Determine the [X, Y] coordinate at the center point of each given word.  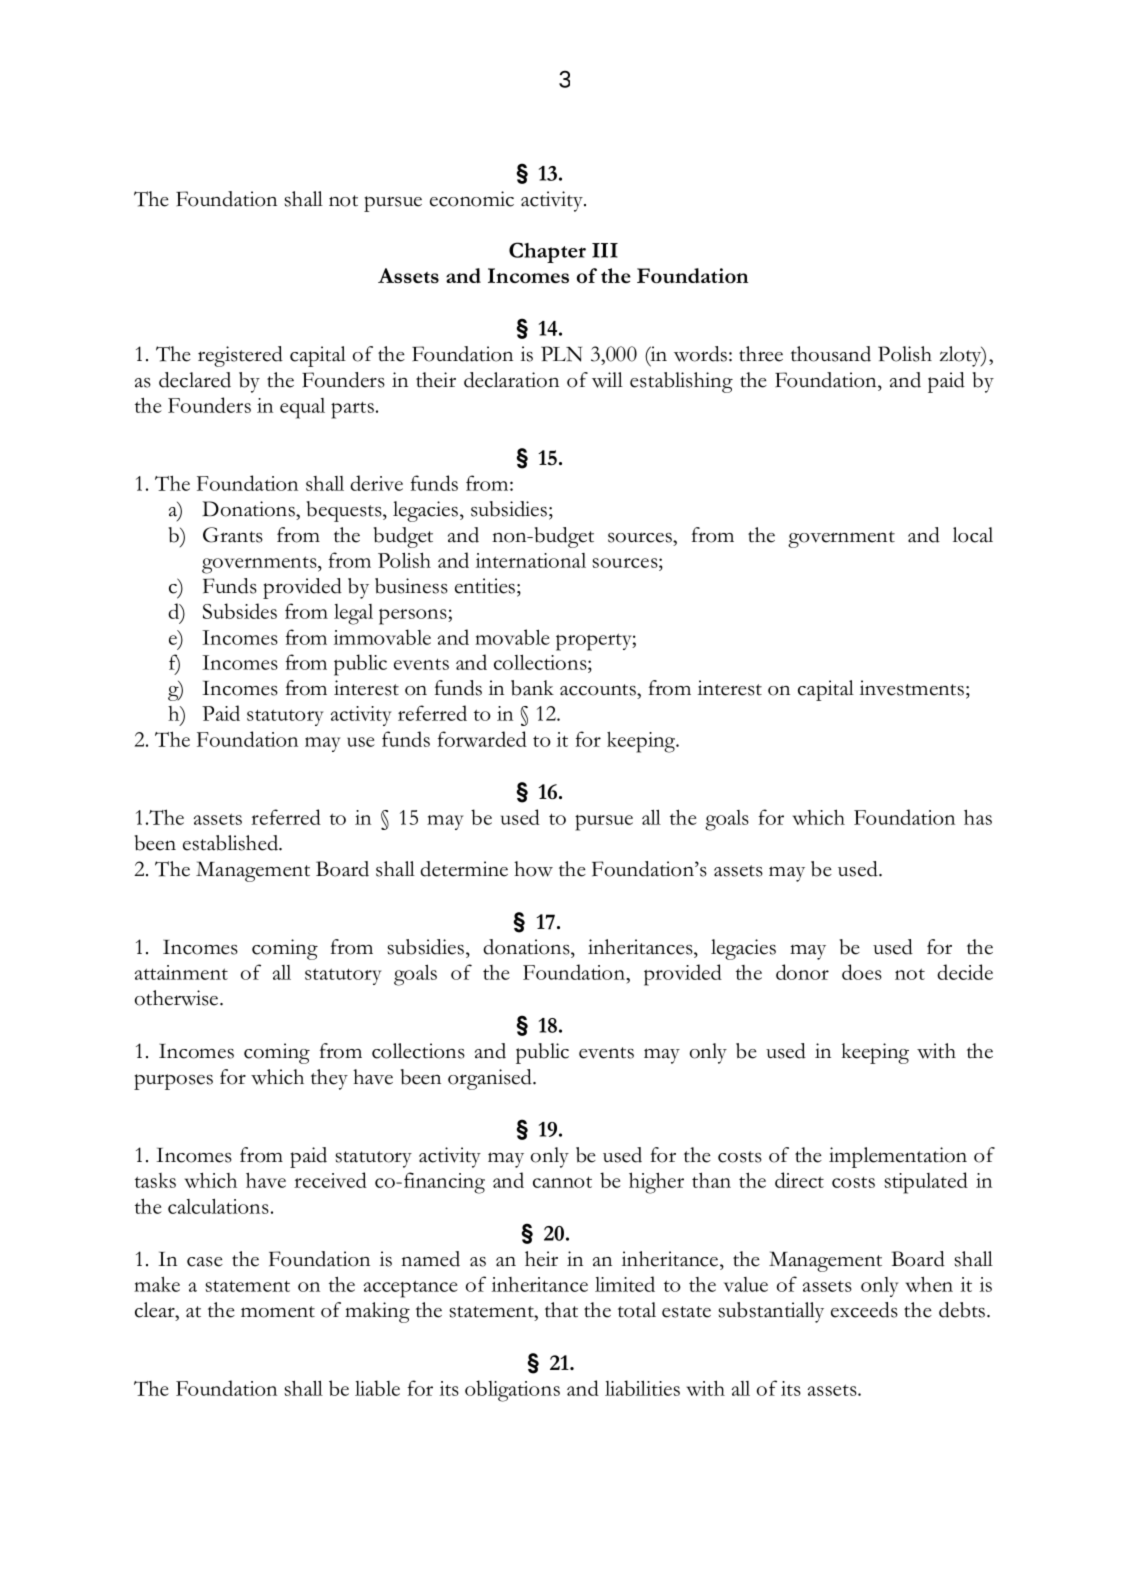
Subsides [240, 611]
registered [240, 356]
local [973, 535]
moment [278, 1312]
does [862, 972]
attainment [181, 972]
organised [491, 1079]
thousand [831, 354]
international [531, 560]
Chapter [547, 252]
